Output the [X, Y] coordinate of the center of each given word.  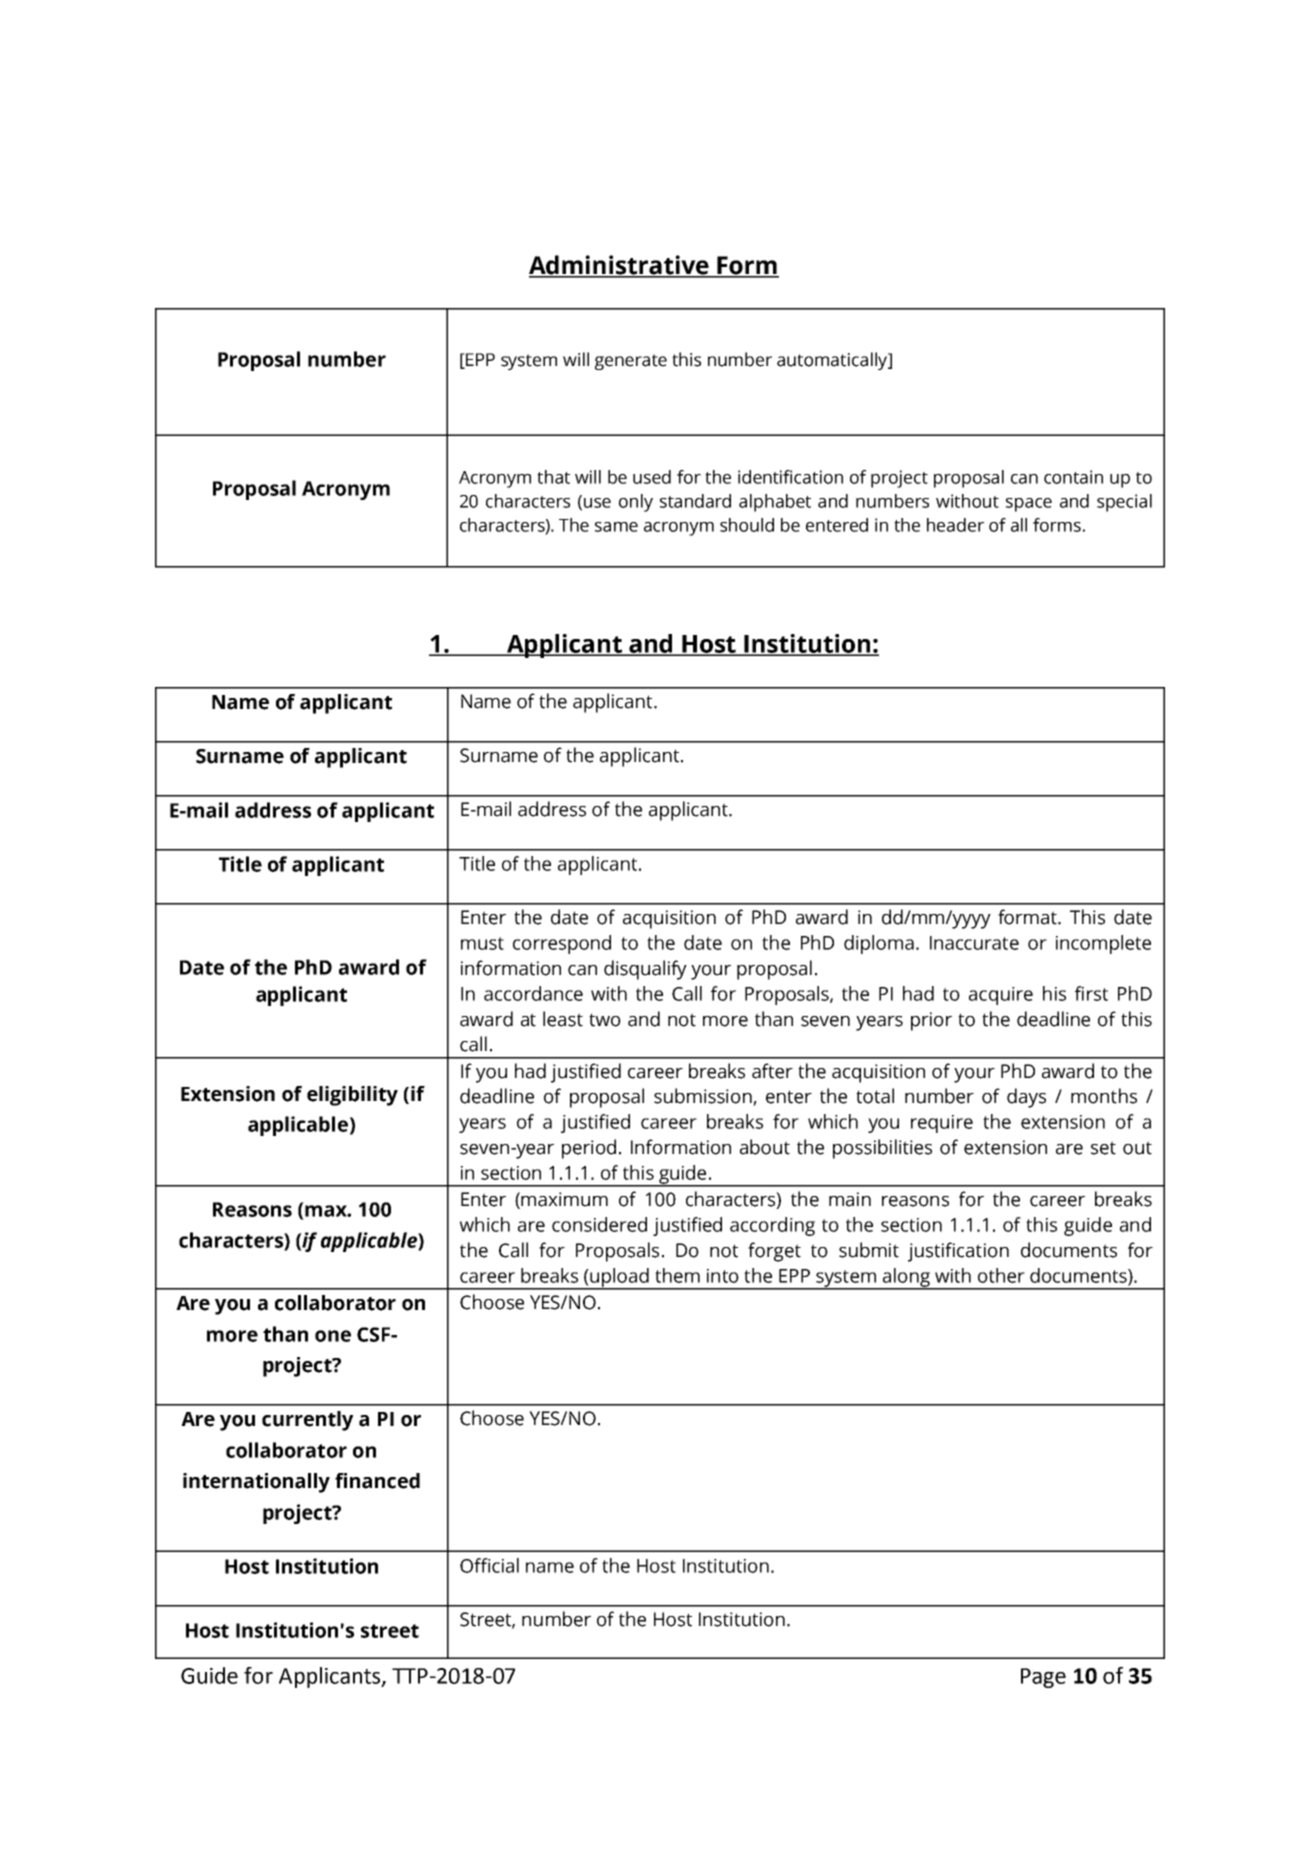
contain [1073, 477]
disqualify [645, 970]
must [482, 943]
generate [631, 362]
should [747, 525]
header [955, 525]
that [553, 477]
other [1001, 1275]
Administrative [620, 266]
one [333, 1336]
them [677, 1275]
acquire [1001, 996]
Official [489, 1565]
